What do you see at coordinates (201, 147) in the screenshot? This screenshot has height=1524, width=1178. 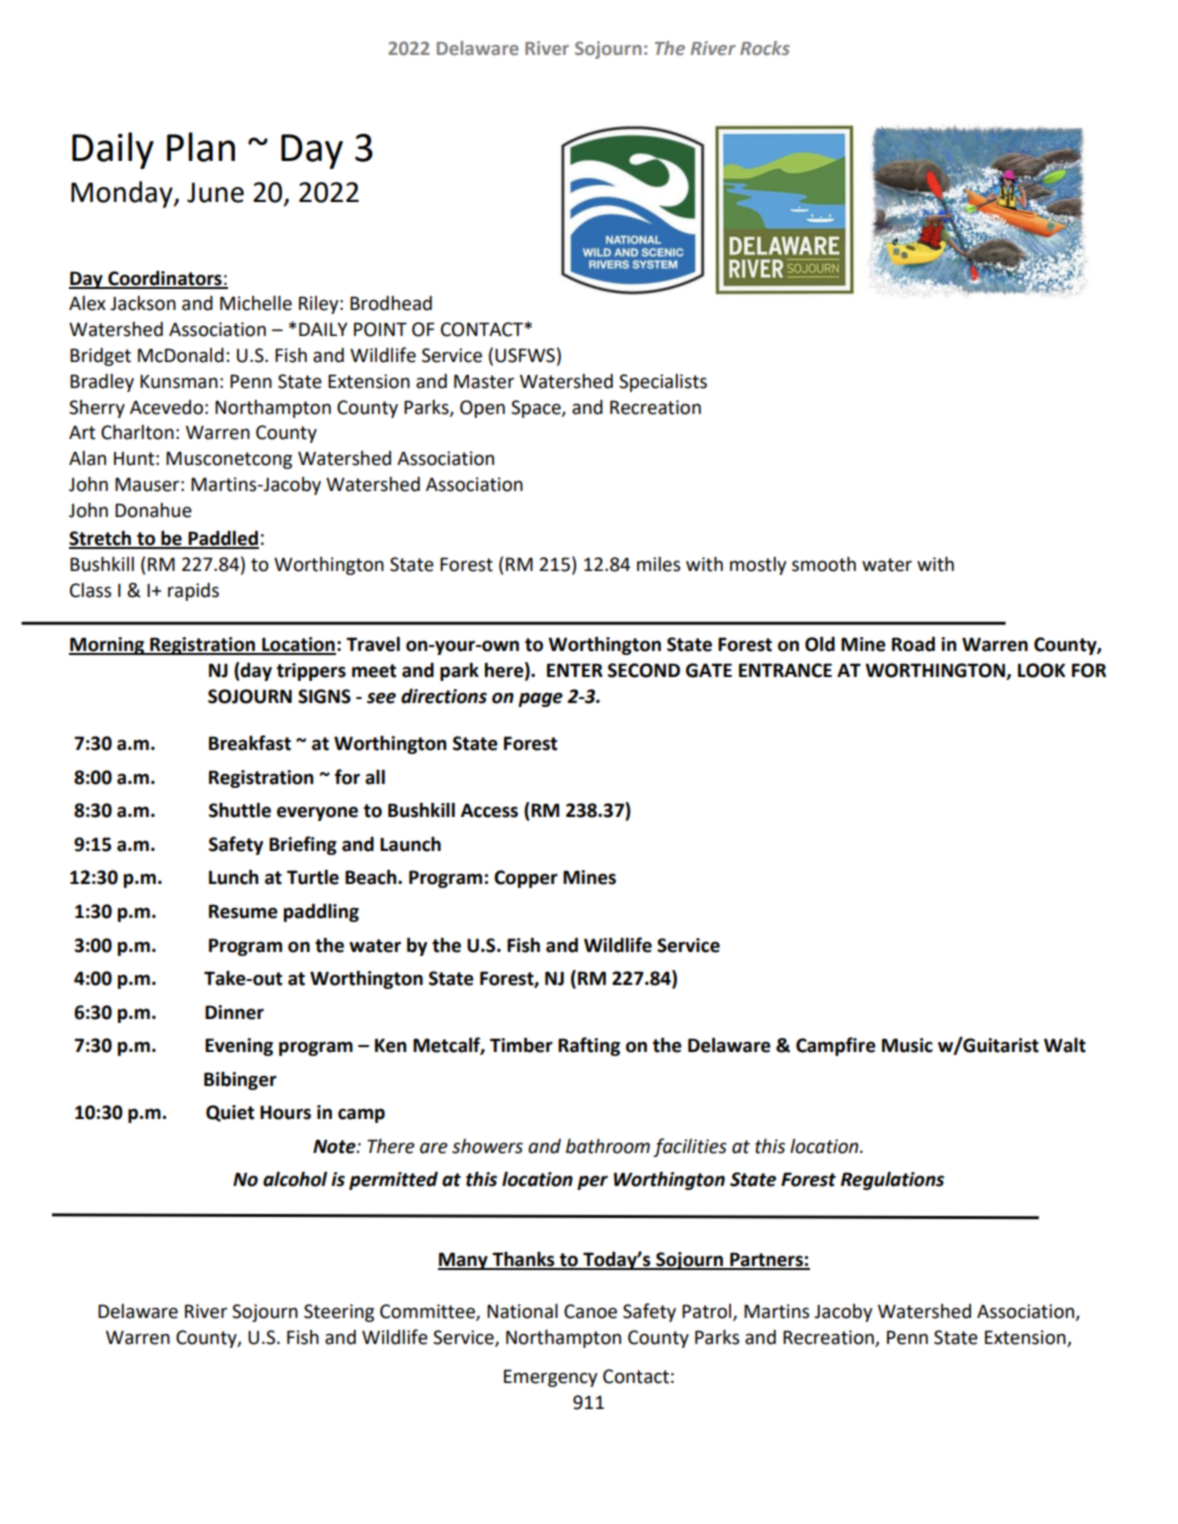 I see `Plan` at bounding box center [201, 147].
